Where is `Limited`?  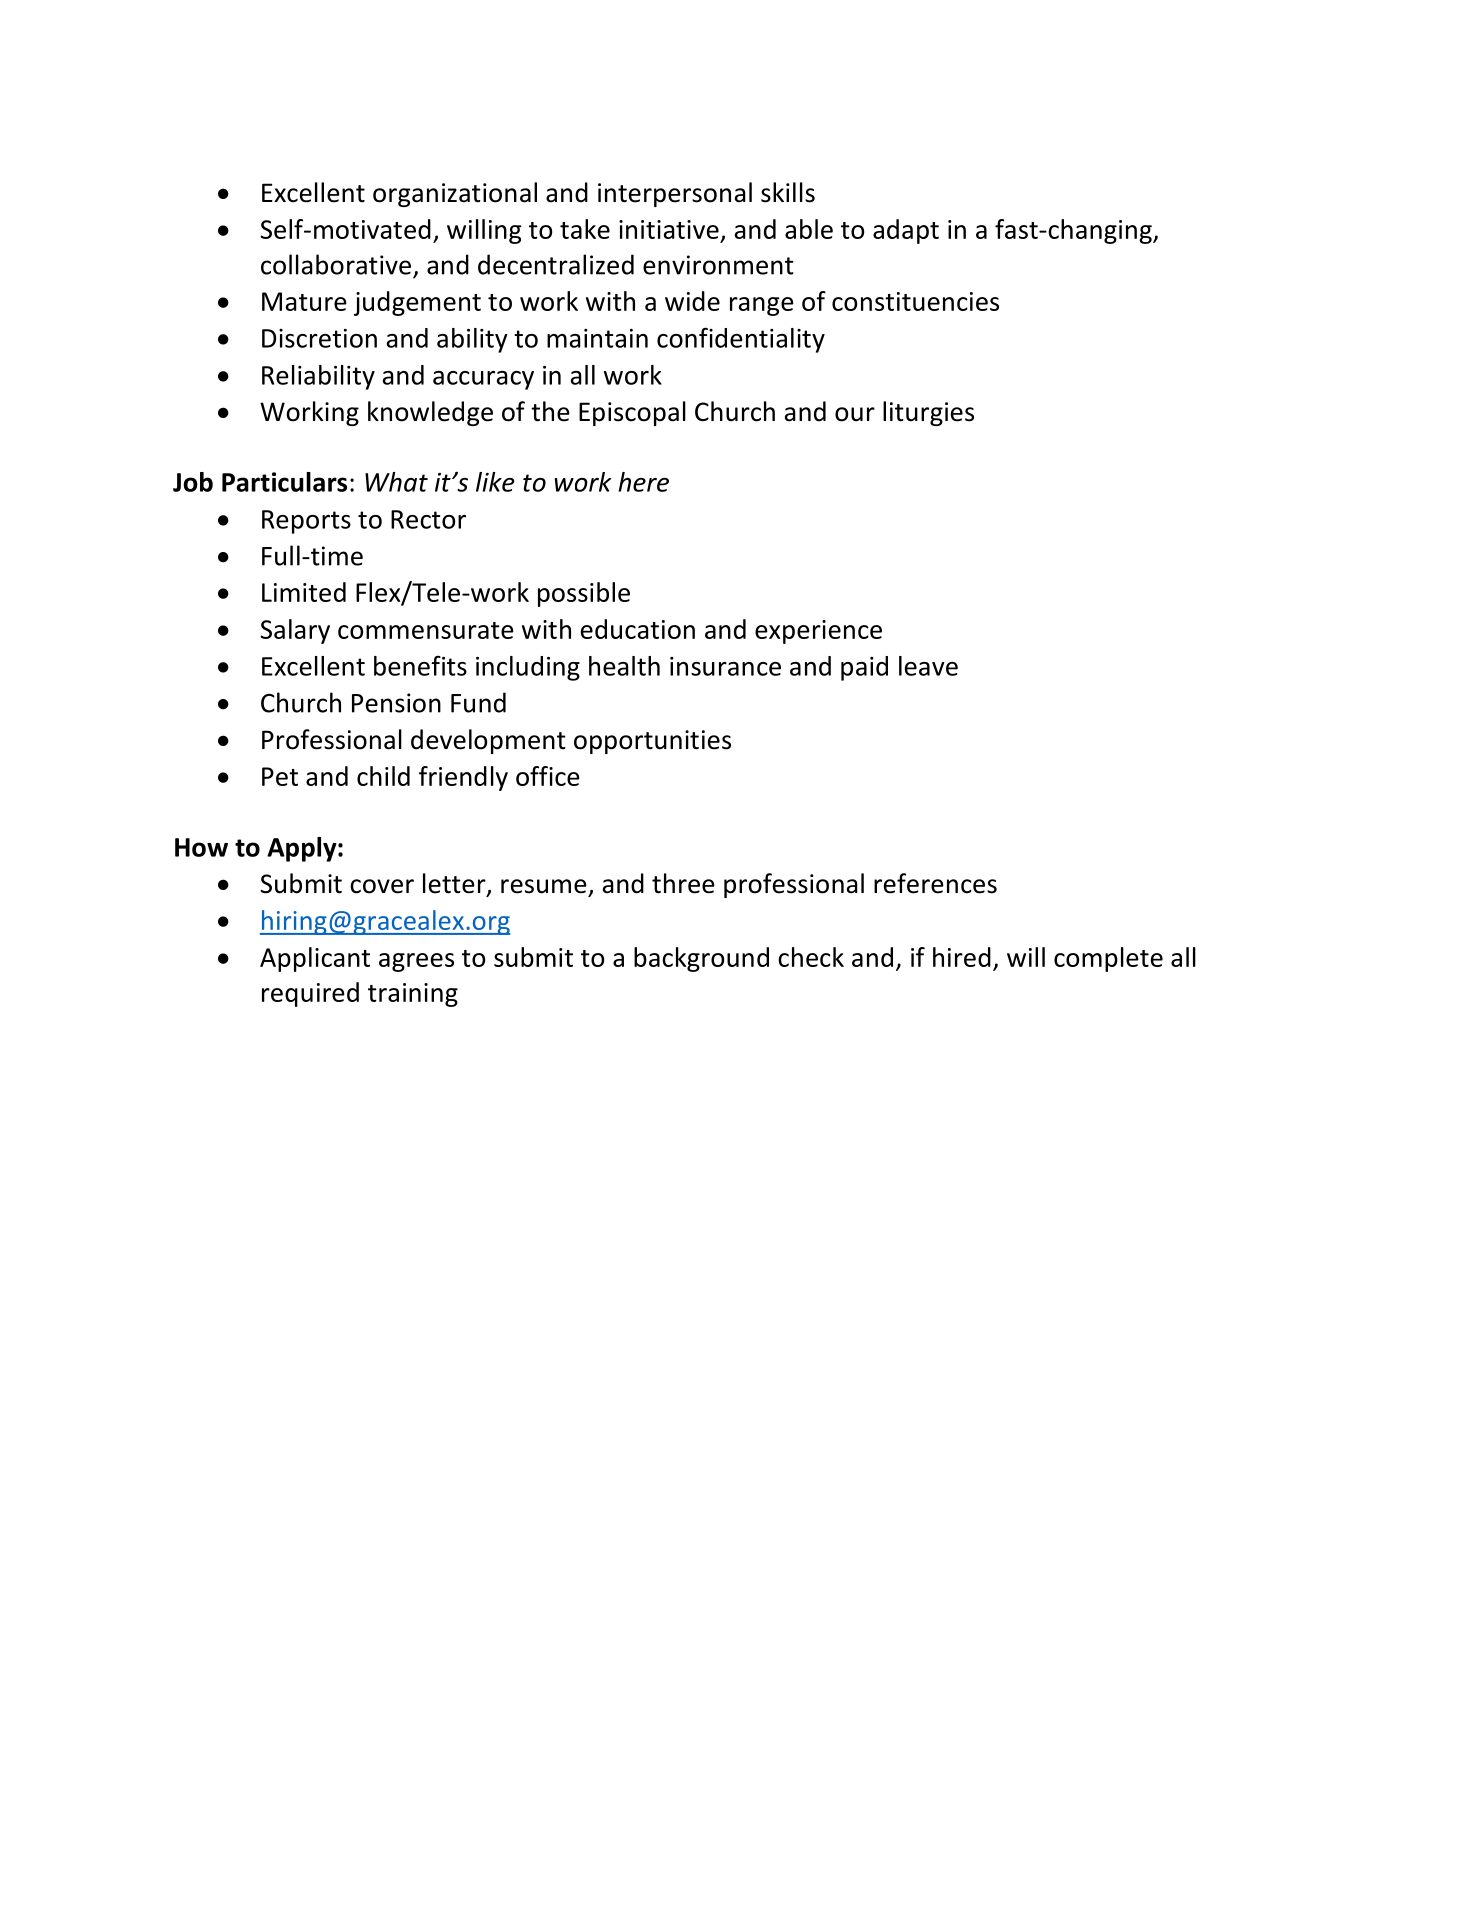
Limited is located at coordinates (304, 592).
